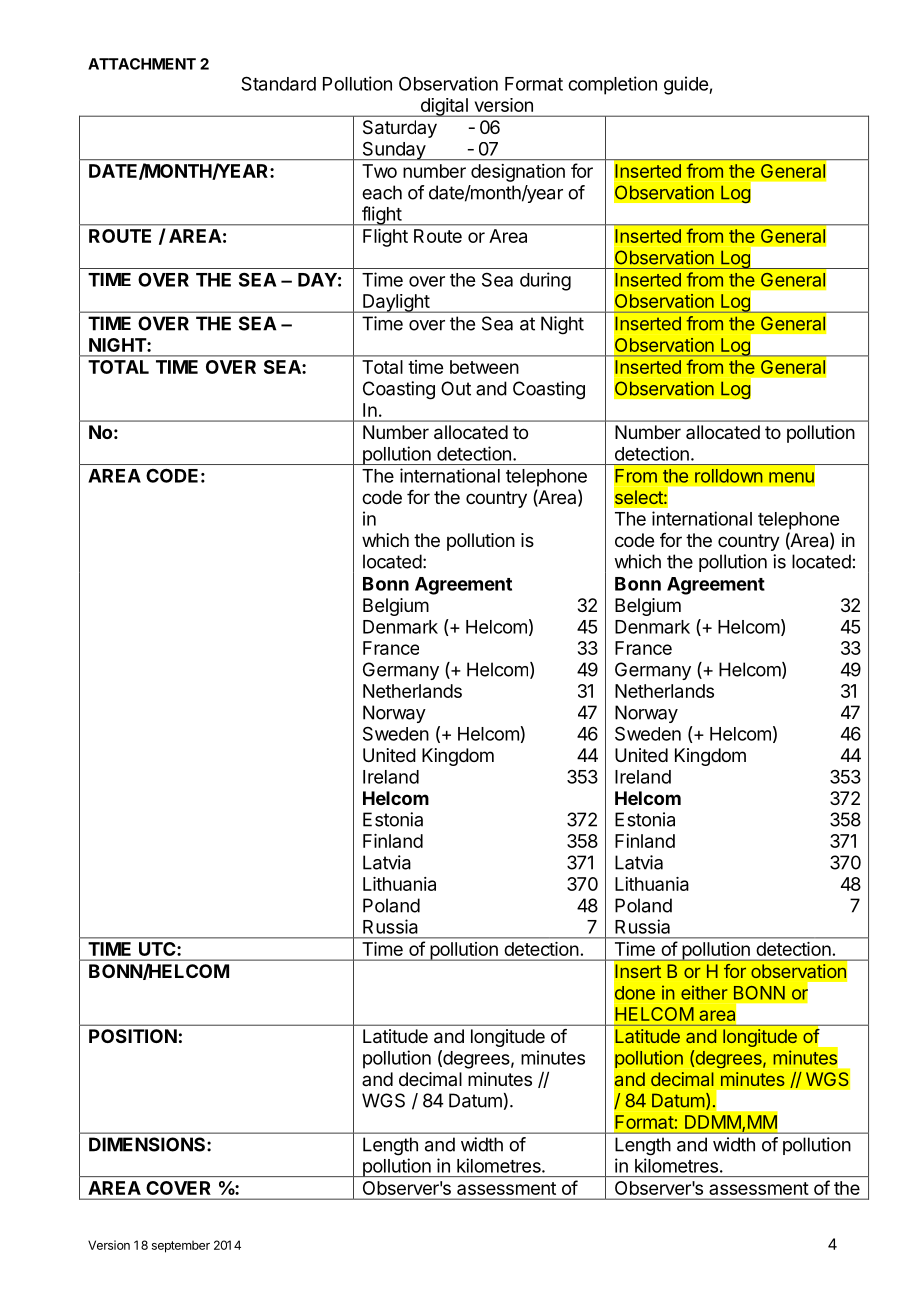 This image has width=924, height=1308. What do you see at coordinates (133, 1036) in the image?
I see `POSITION` at bounding box center [133, 1036].
